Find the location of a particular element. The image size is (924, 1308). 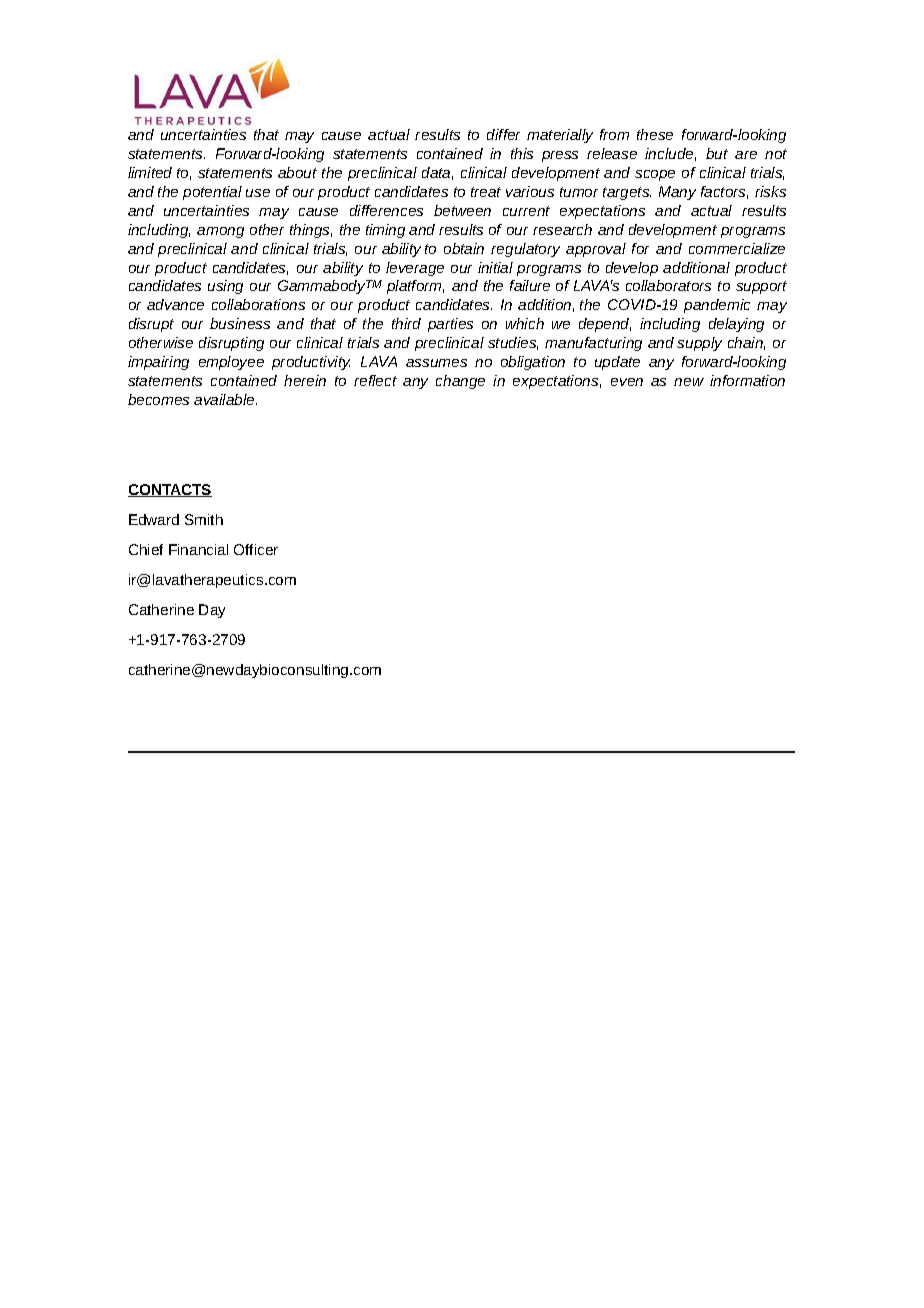

Financial is located at coordinates (198, 549).
